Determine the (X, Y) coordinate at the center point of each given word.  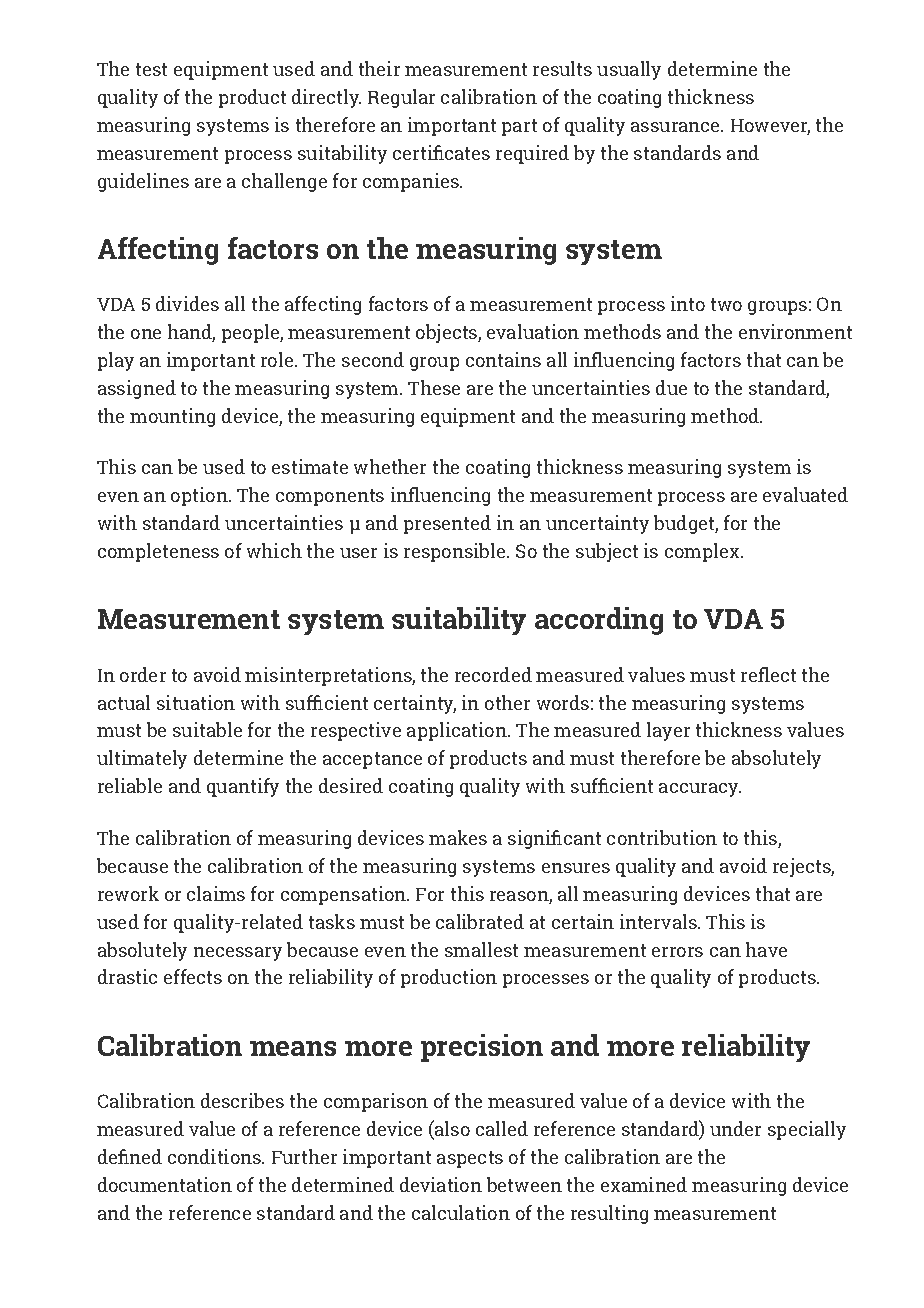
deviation (441, 1184)
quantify (243, 787)
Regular (401, 98)
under (735, 1128)
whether (390, 466)
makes (458, 837)
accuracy (700, 790)
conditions (215, 1156)
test (151, 69)
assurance (676, 127)
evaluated (805, 494)
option (199, 496)
